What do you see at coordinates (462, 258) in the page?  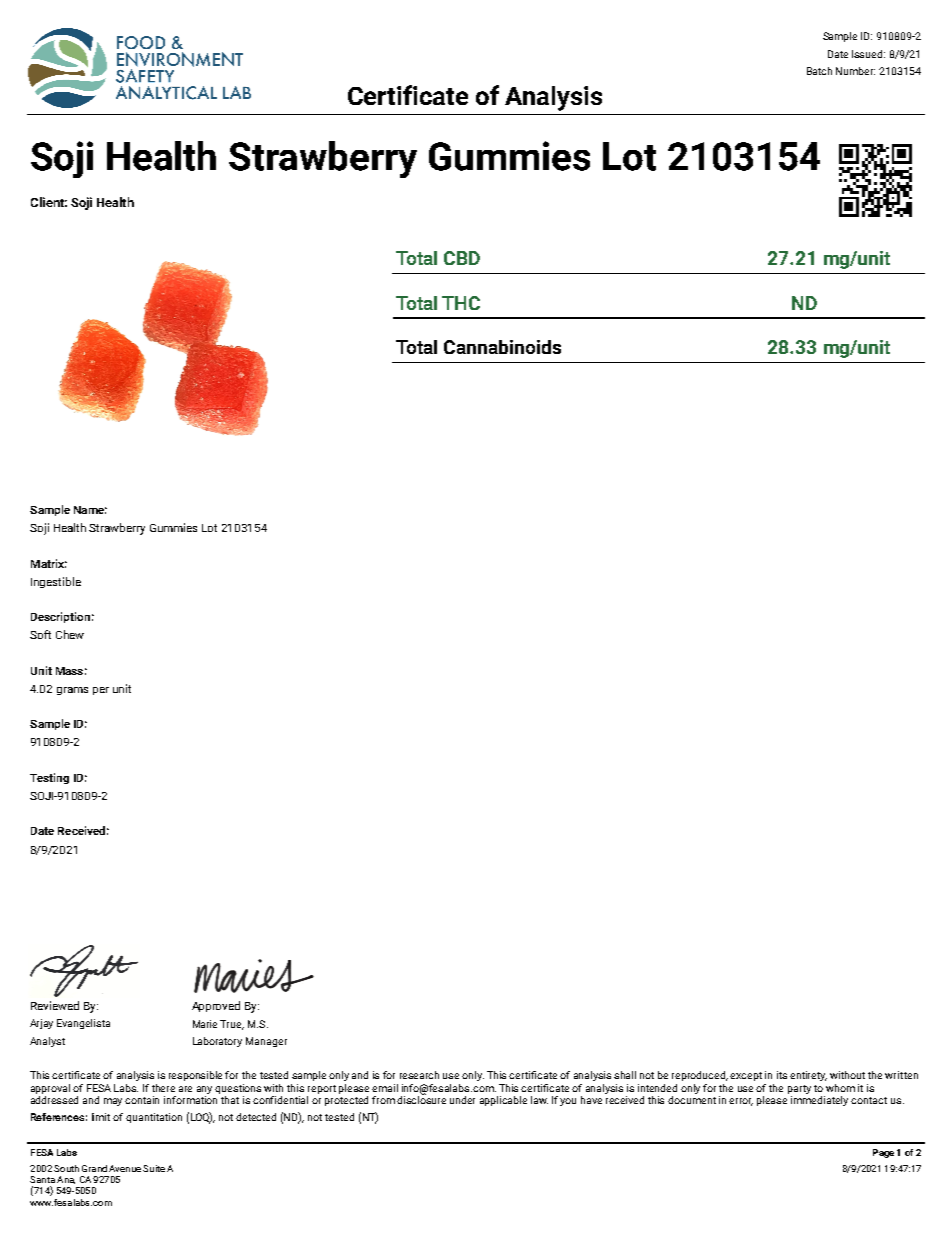 I see `CBD` at bounding box center [462, 258].
